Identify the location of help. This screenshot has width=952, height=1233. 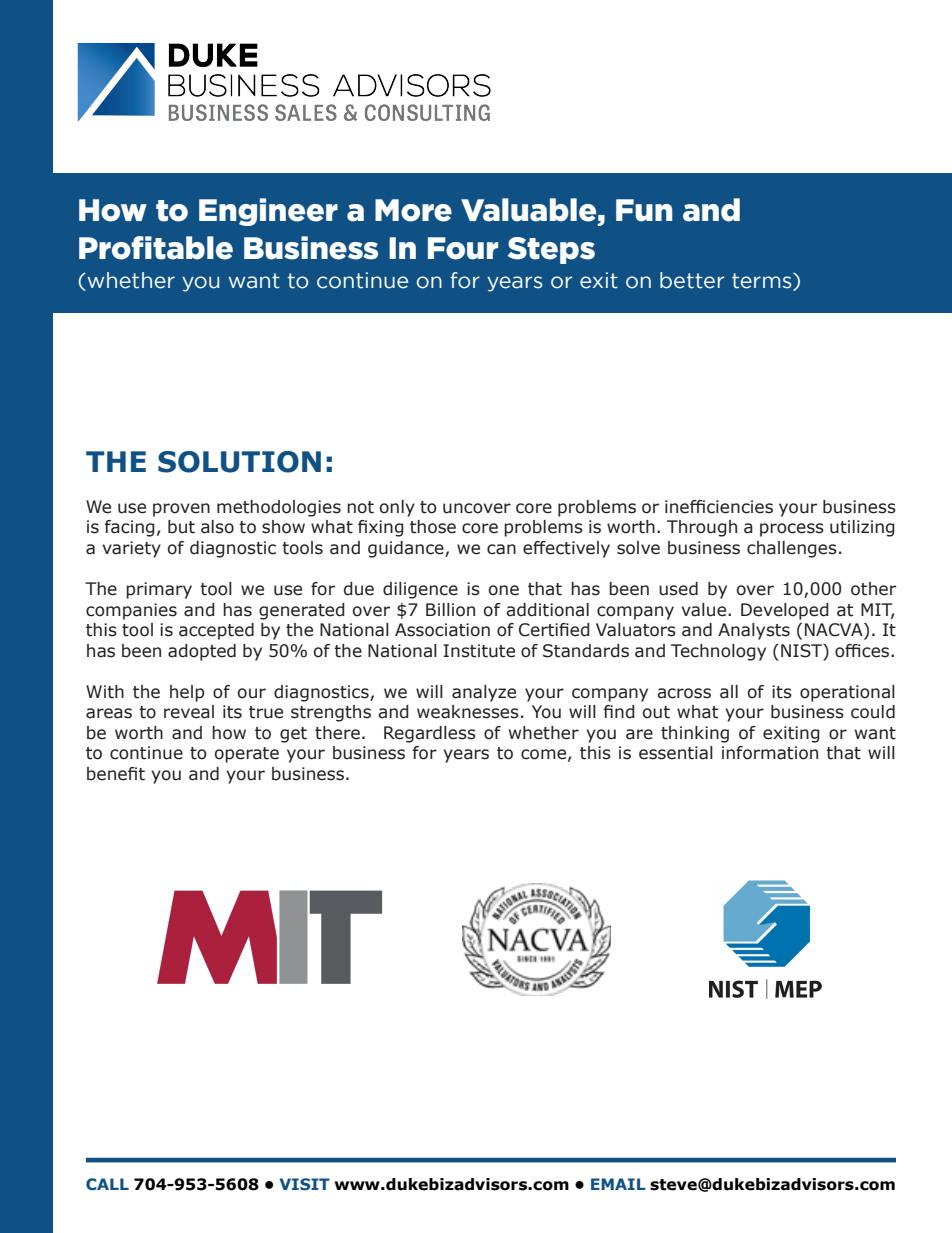
(187, 693).
